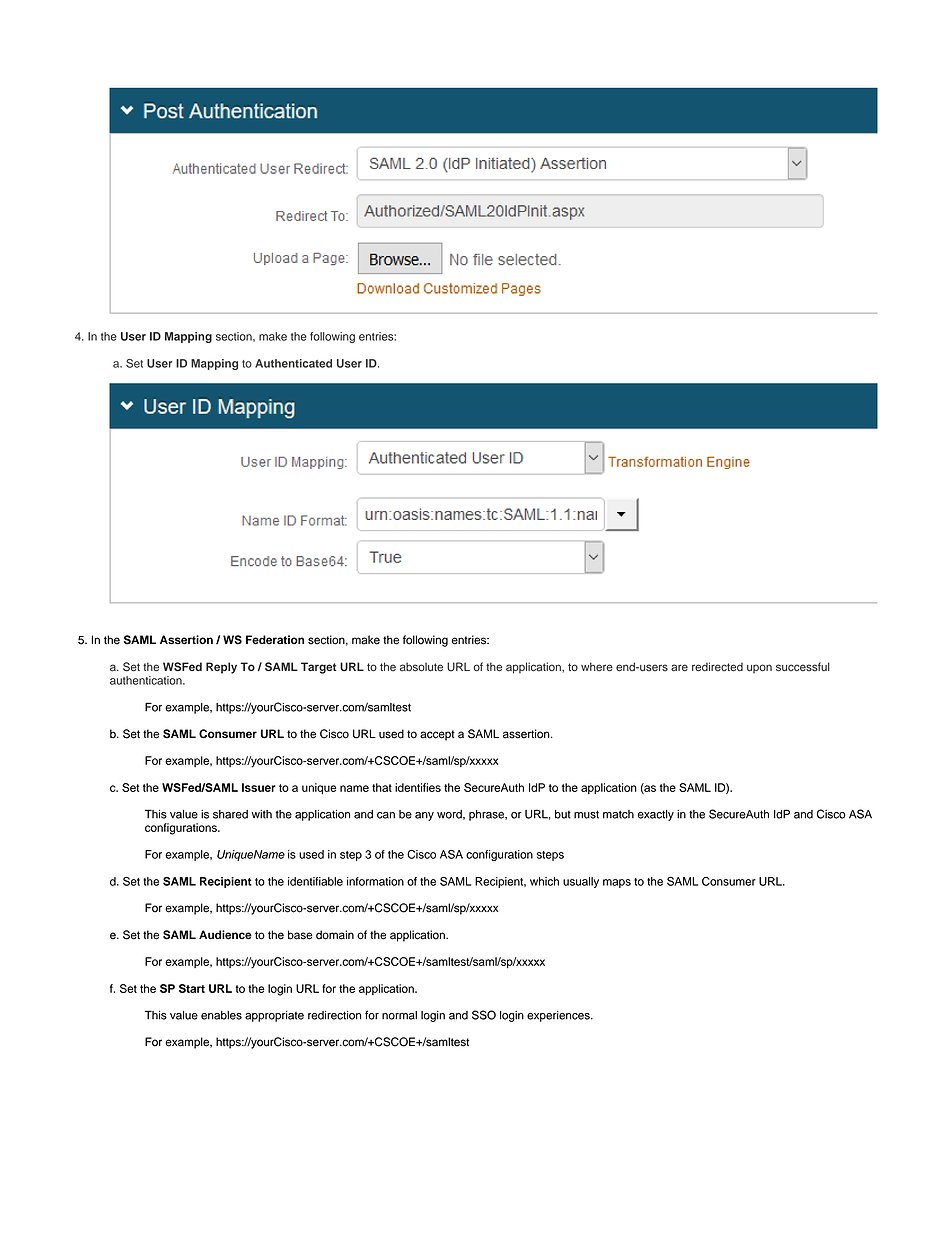 The image size is (952, 1233). What do you see at coordinates (275, 640) in the page?
I see `Federation` at bounding box center [275, 640].
